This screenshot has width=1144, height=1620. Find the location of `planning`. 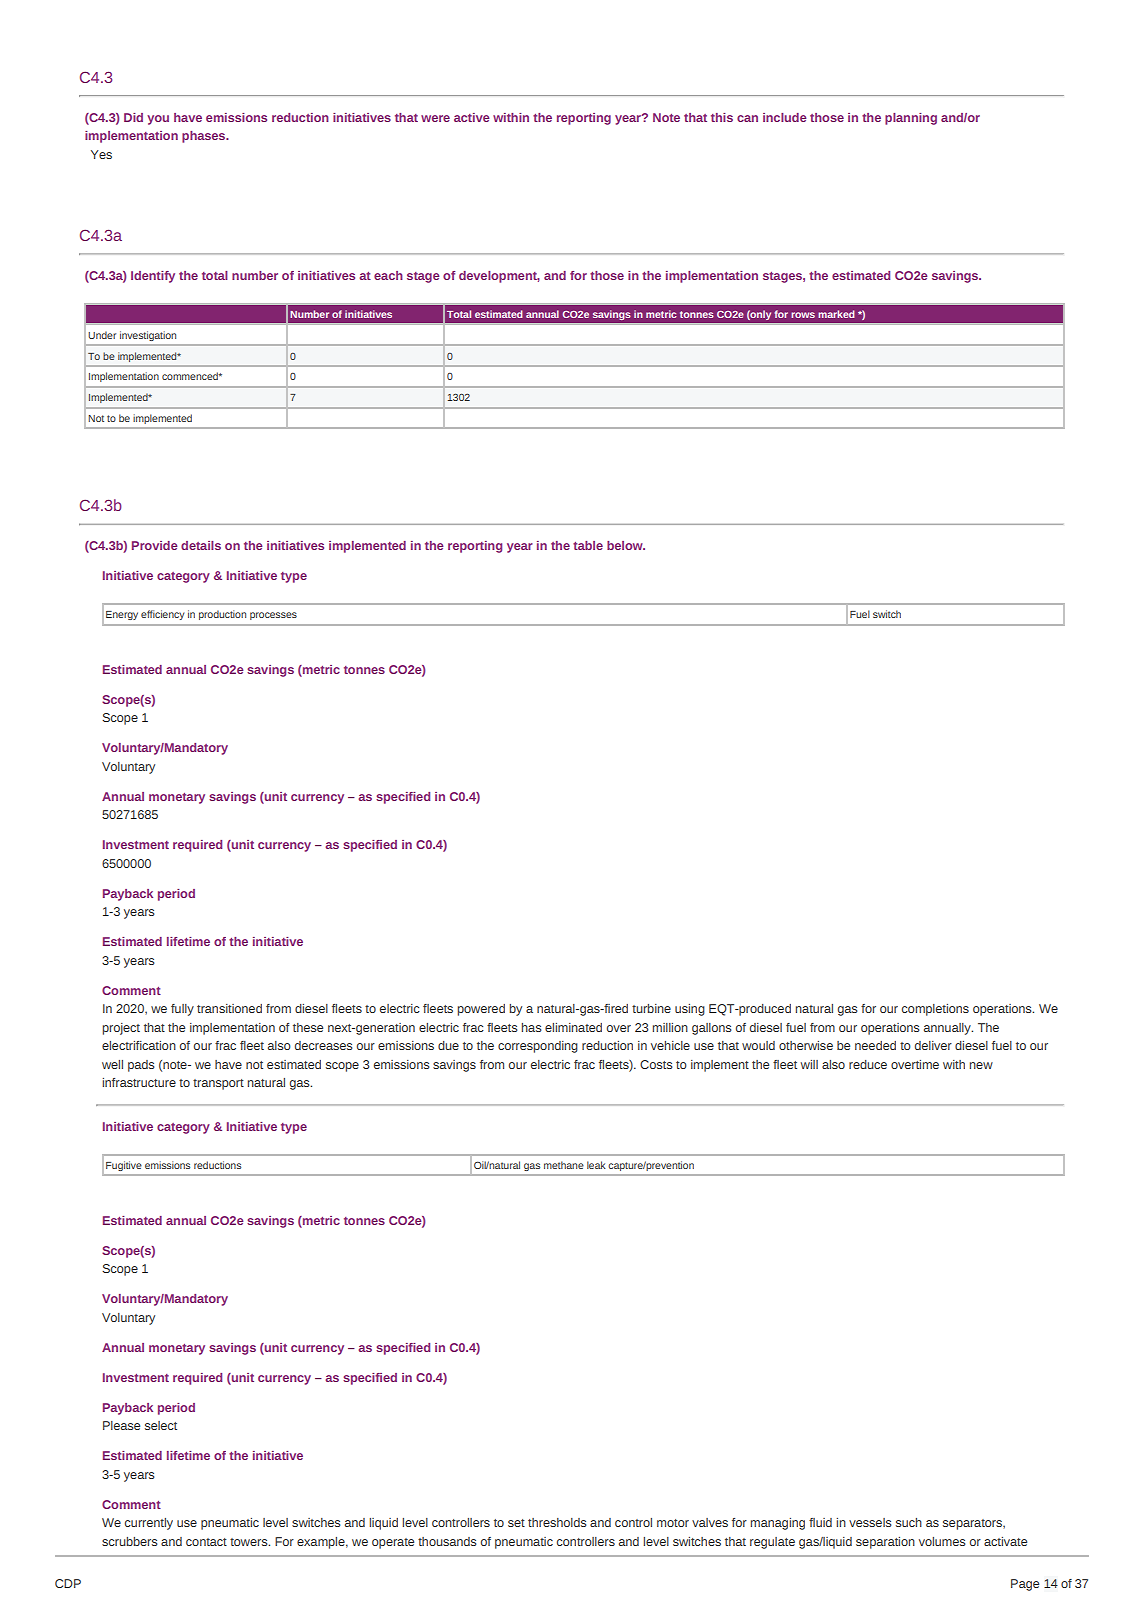

planning is located at coordinates (911, 119).
